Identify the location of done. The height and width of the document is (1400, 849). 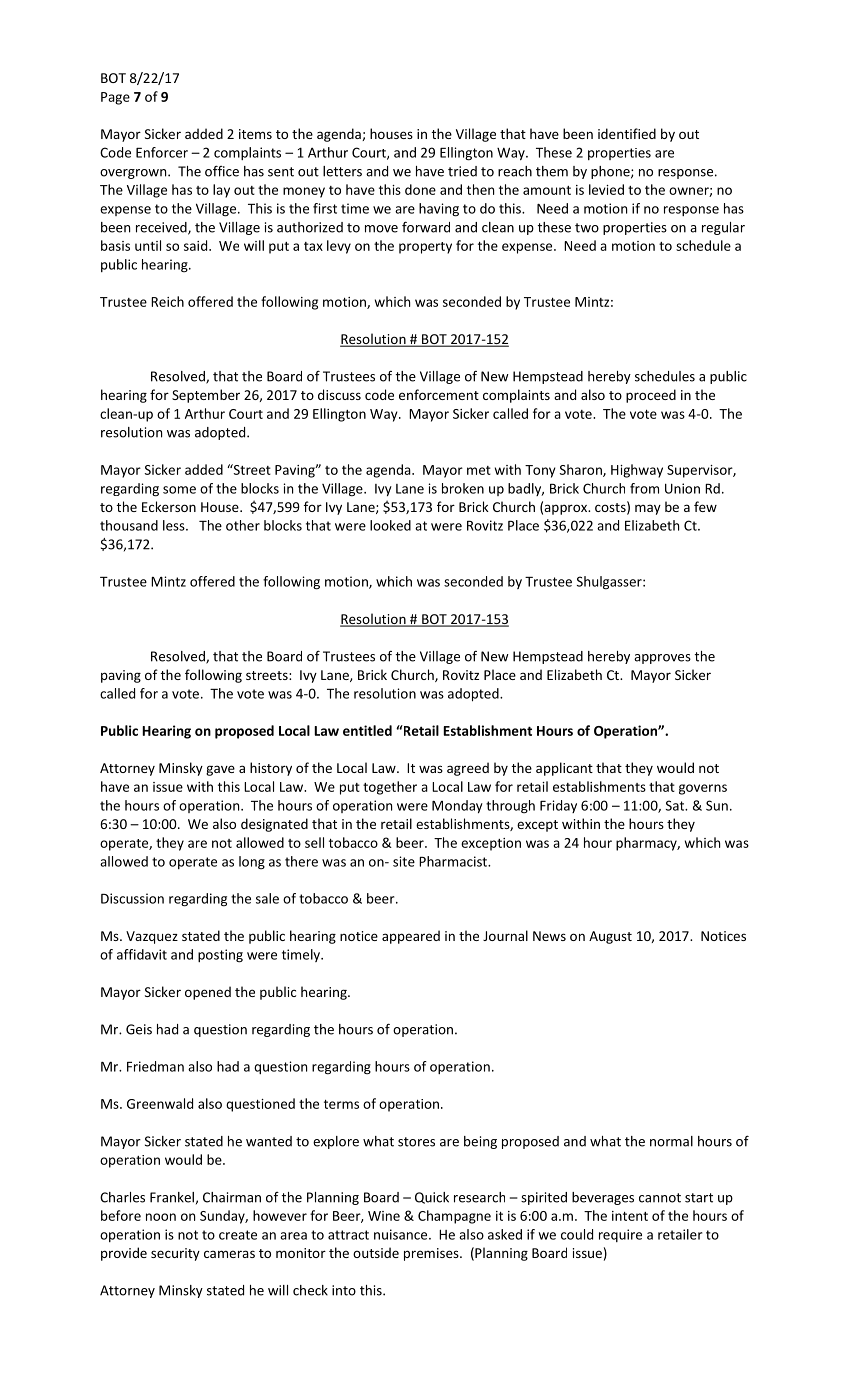
(420, 189).
